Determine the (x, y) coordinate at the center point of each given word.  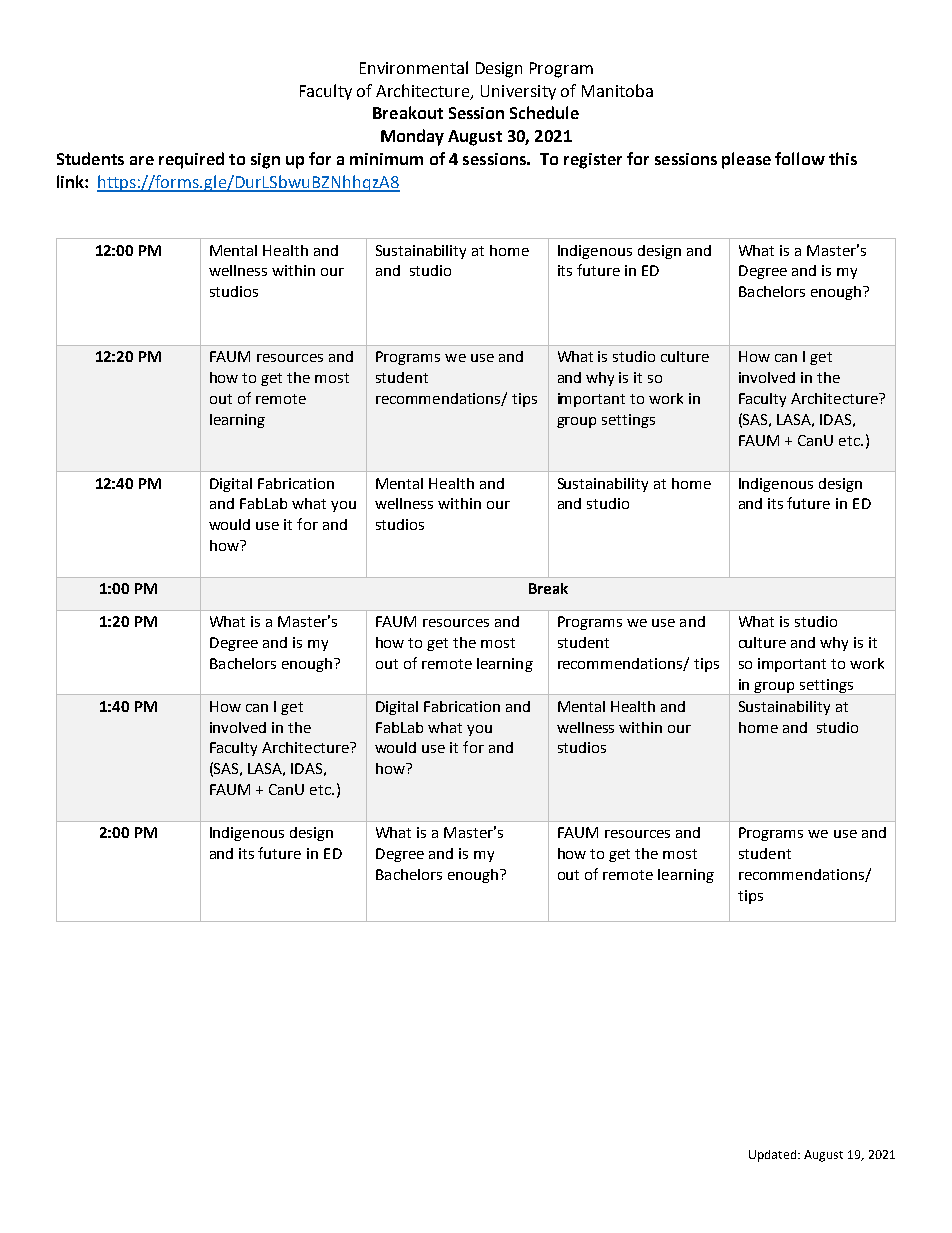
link (71, 181)
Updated (774, 1156)
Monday (412, 137)
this (843, 158)
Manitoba (617, 90)
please (746, 160)
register (593, 161)
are (142, 160)
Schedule (544, 112)
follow (800, 158)
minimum (386, 159)
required (191, 160)
